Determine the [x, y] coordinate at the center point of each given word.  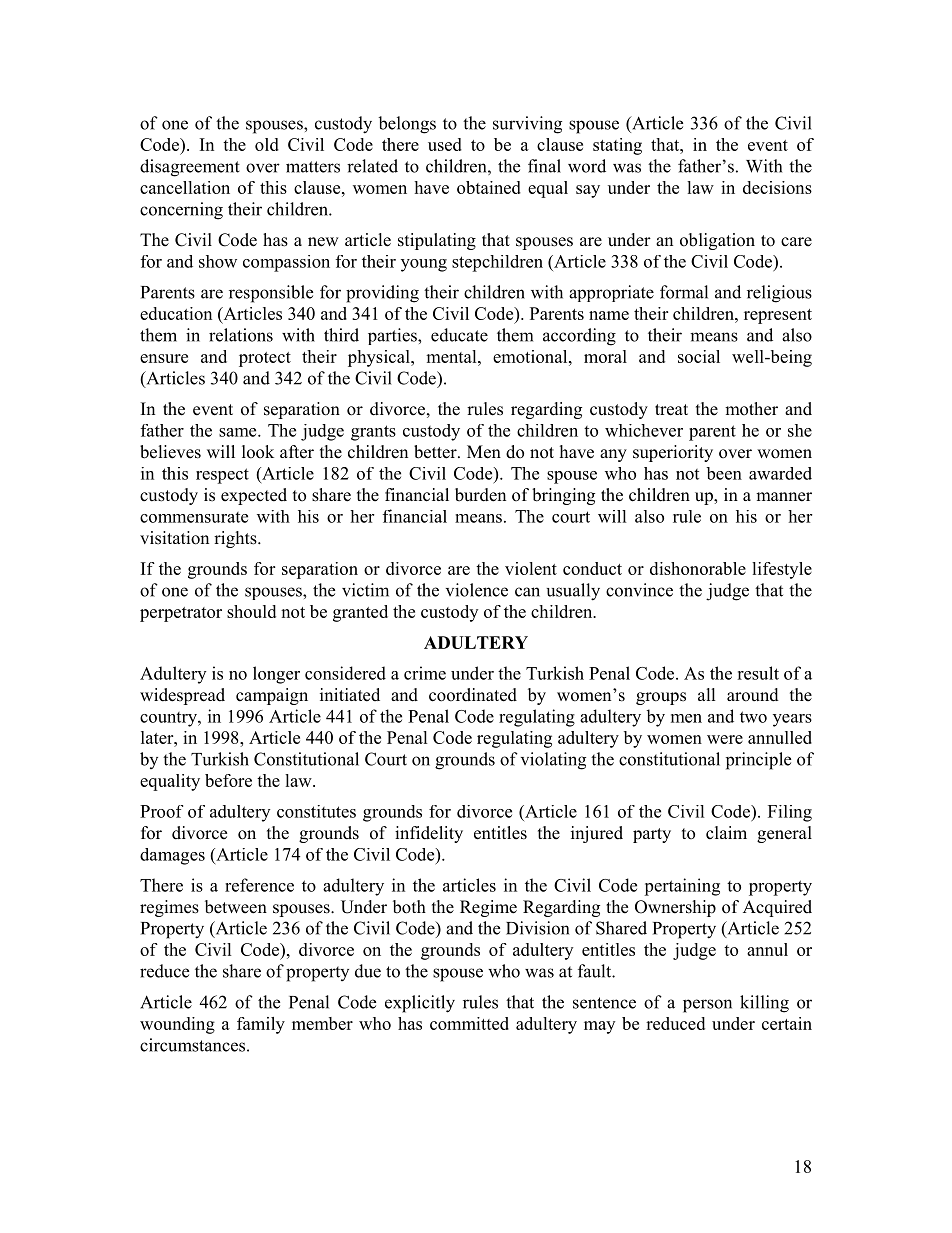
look [258, 452]
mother [751, 409]
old [267, 144]
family [261, 1025]
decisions [777, 187]
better [436, 452]
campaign [272, 696]
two [753, 717]
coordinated [473, 695]
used [445, 144]
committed [469, 1023]
